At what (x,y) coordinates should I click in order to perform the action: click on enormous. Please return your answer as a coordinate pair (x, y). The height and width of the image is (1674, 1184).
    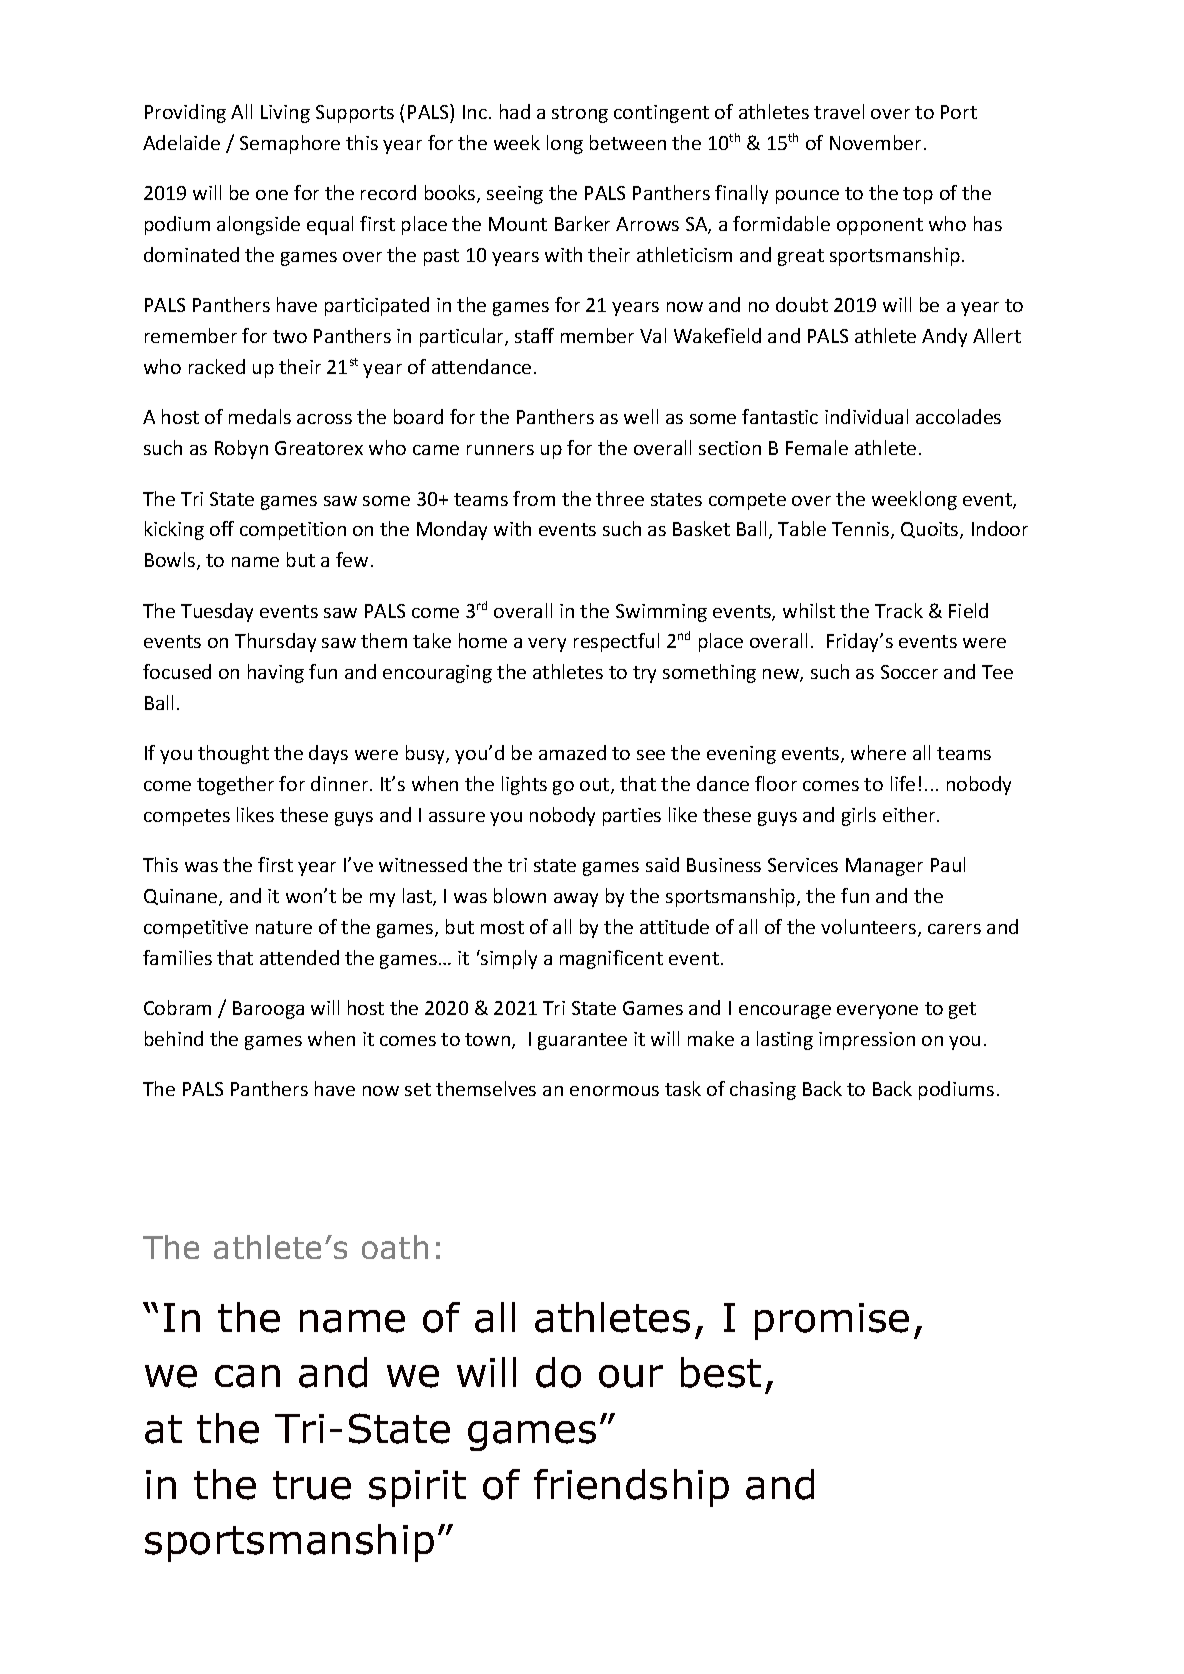
    Looking at the image, I should click on (614, 1091).
